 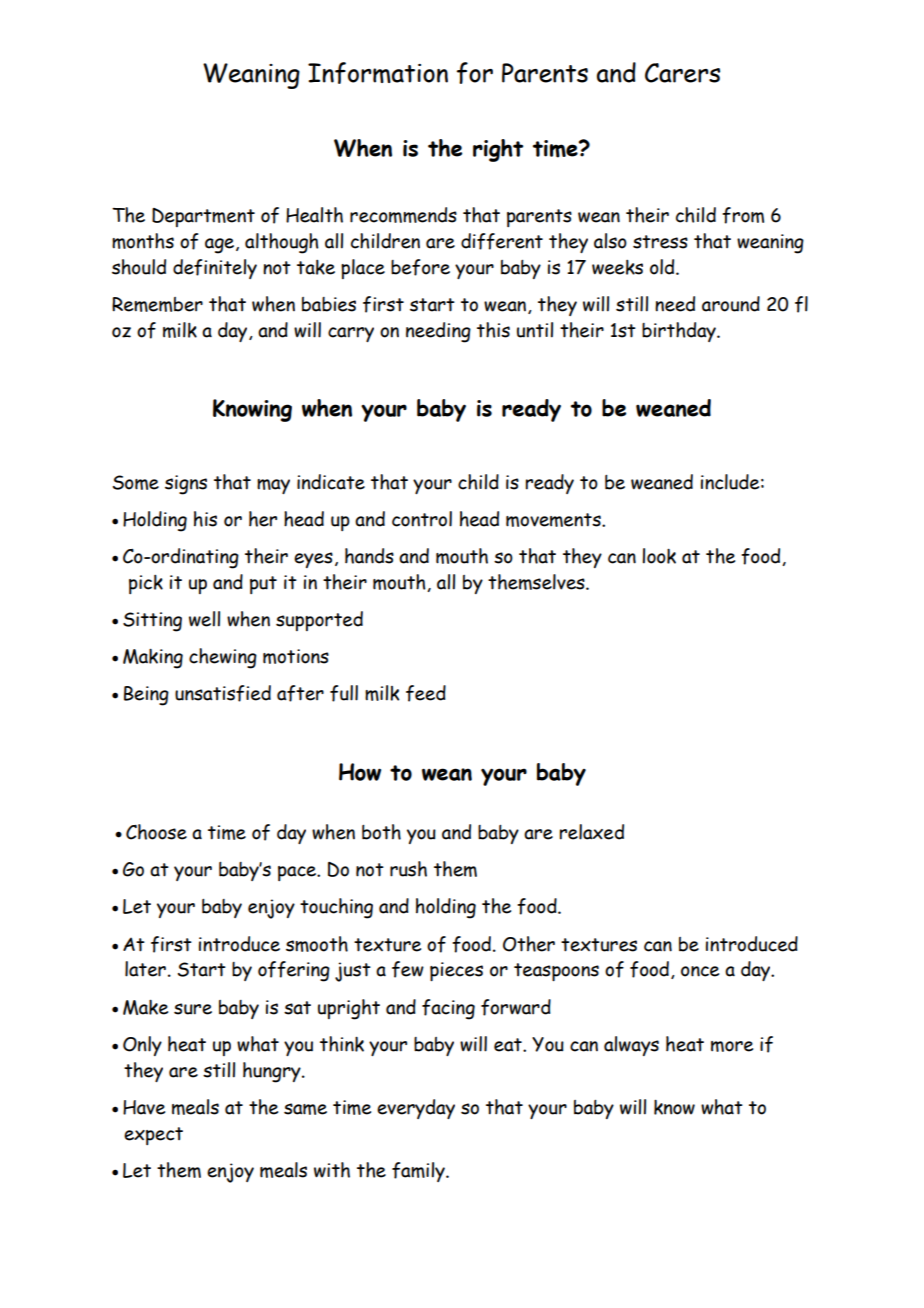 What do you see at coordinates (416, 1109) in the page?
I see `everyday` at bounding box center [416, 1109].
